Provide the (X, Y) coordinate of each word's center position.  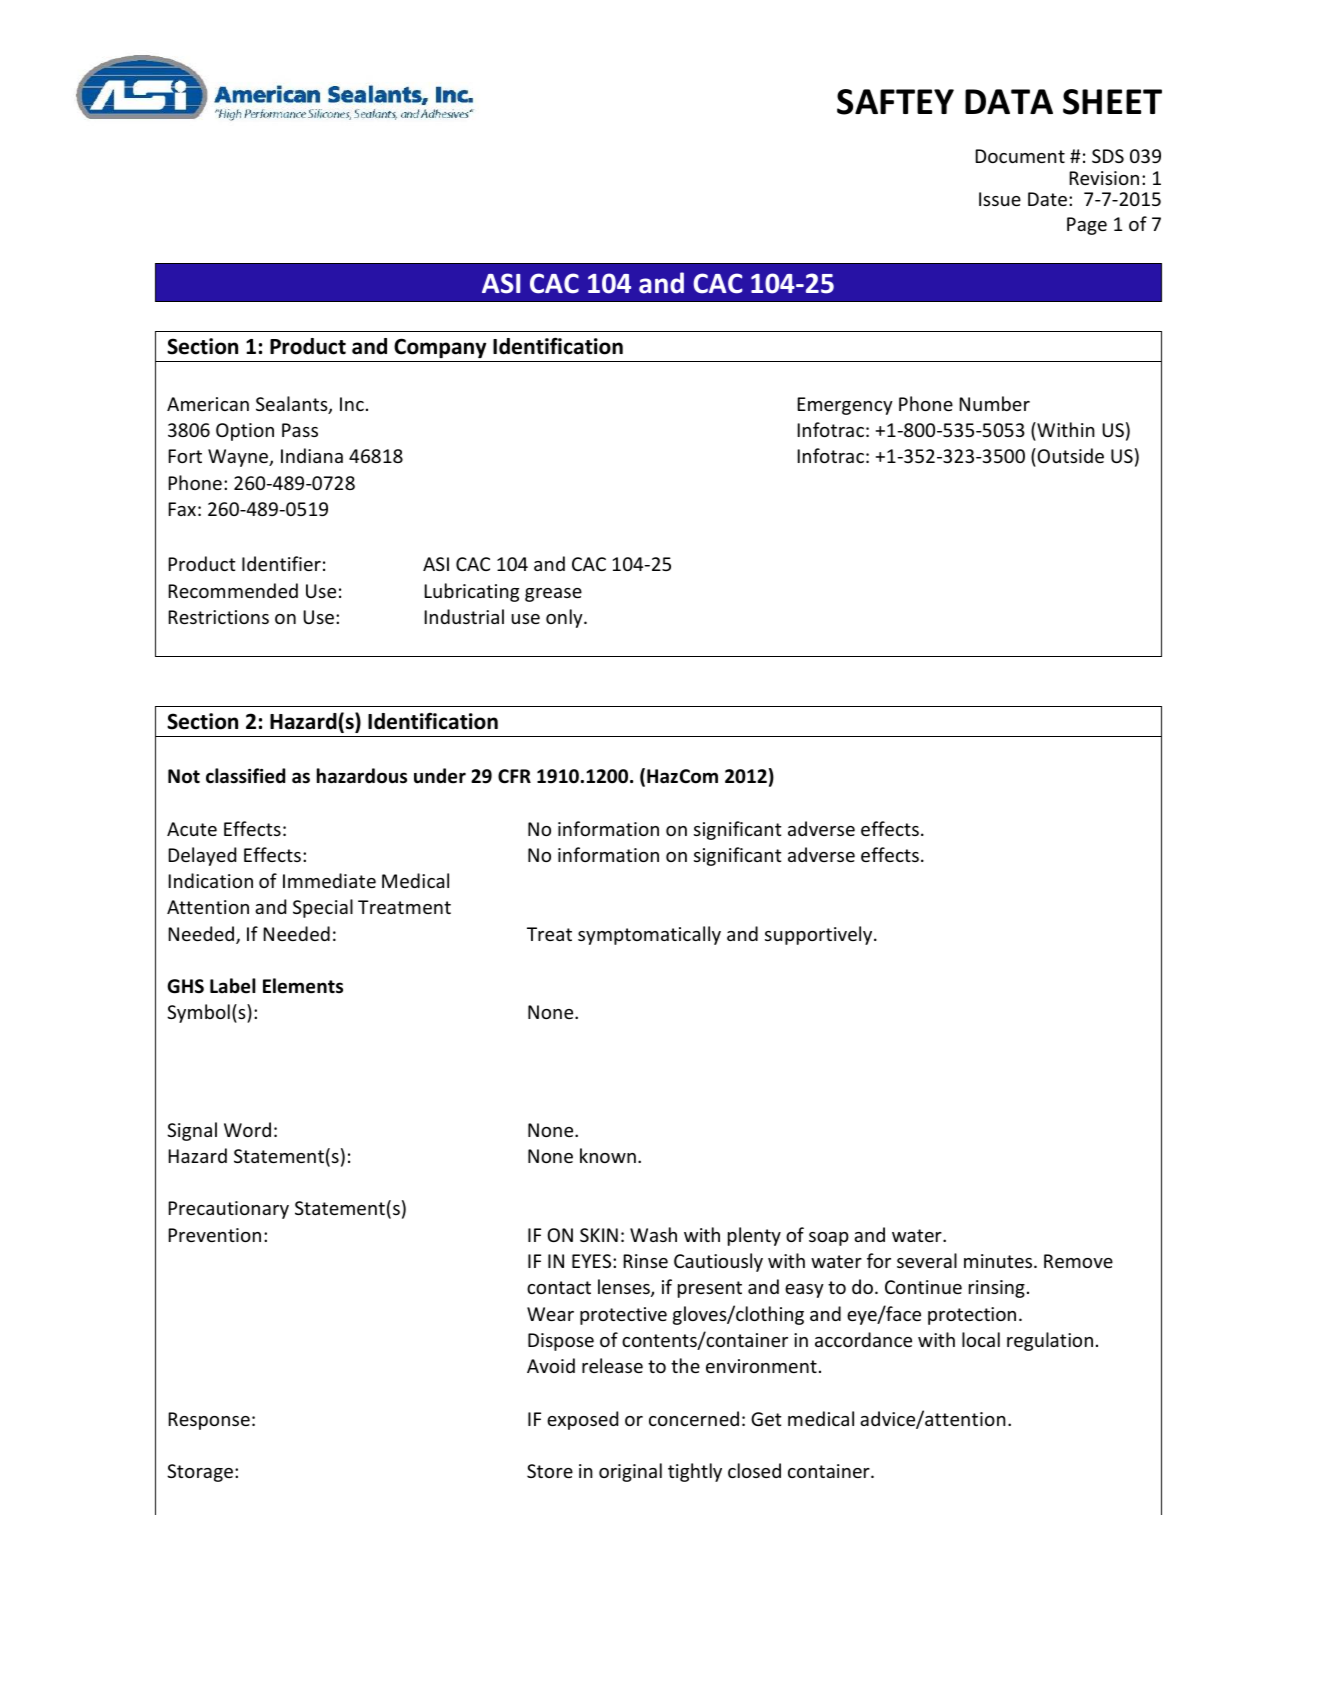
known (608, 1155)
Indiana (312, 455)
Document (1020, 156)
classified (245, 776)
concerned (694, 1418)
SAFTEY (895, 102)
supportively (820, 935)
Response (209, 1421)
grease (553, 595)
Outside (1070, 455)
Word (247, 1129)
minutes (999, 1261)
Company (440, 348)
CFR (514, 776)
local (981, 1339)
